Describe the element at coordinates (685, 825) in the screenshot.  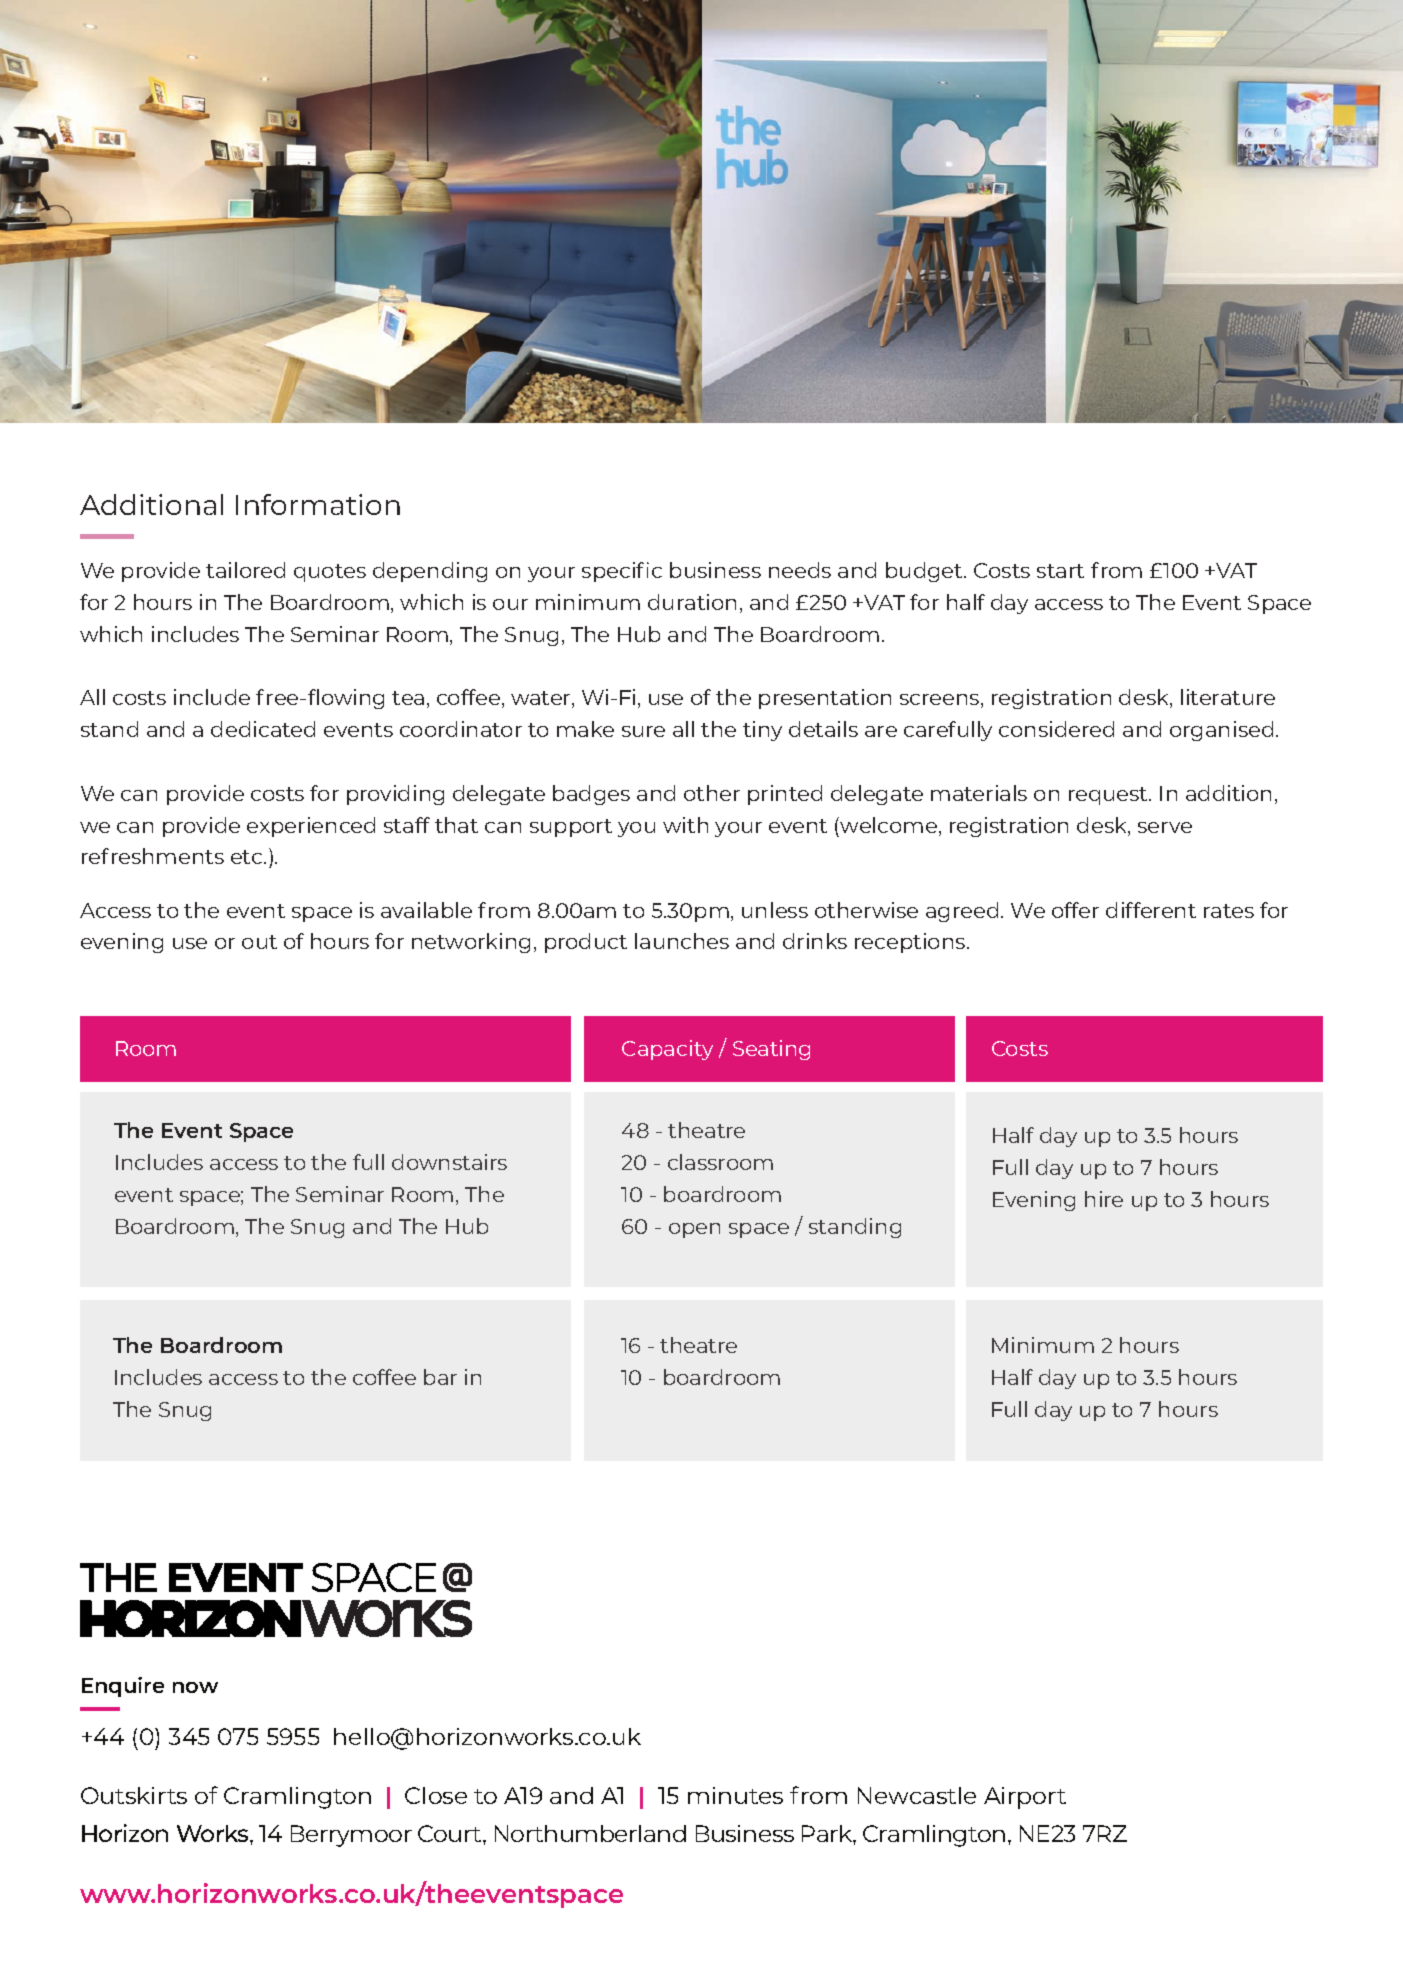
I see `with` at that location.
